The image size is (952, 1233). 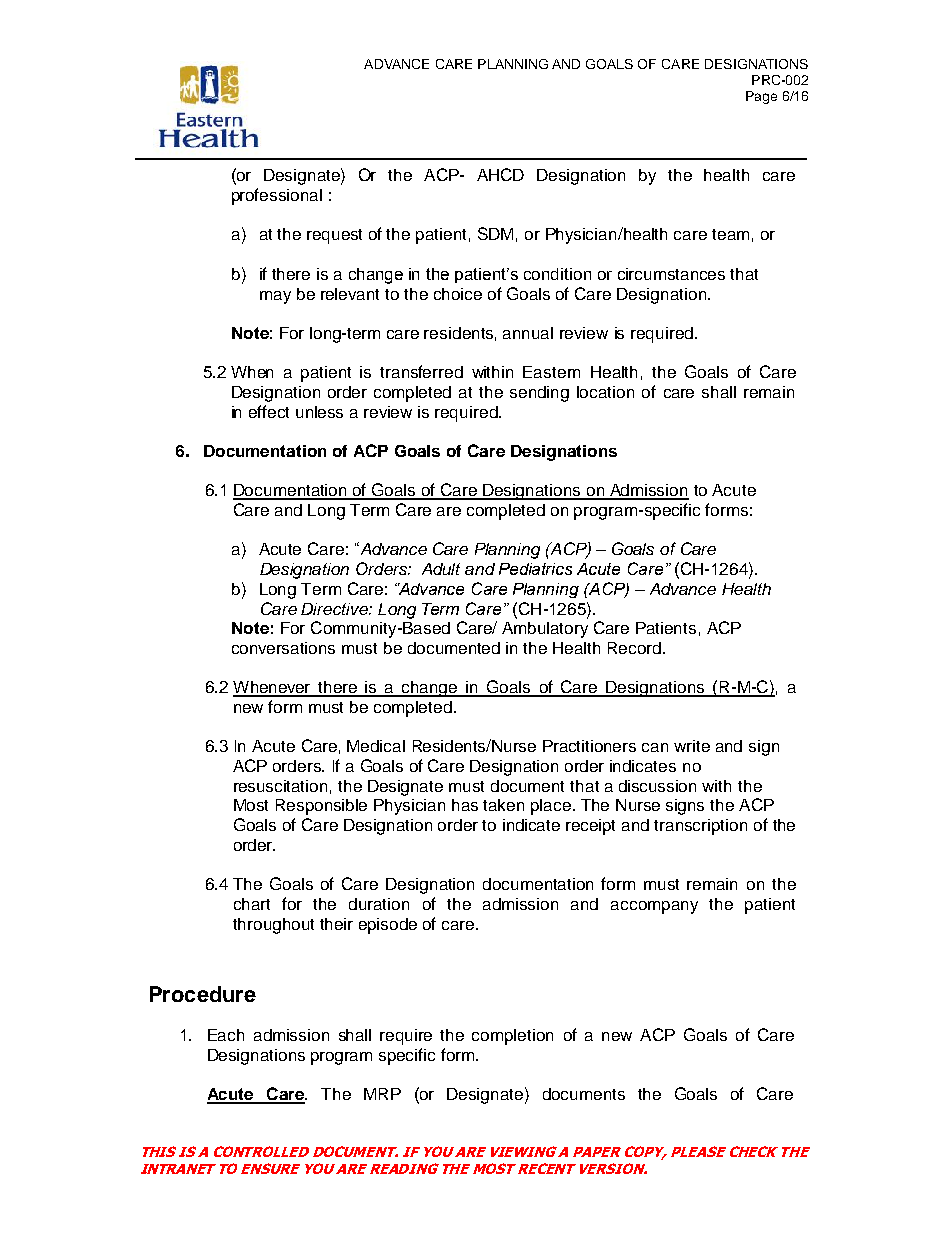 What do you see at coordinates (654, 907) in the document?
I see `accompany` at bounding box center [654, 907].
